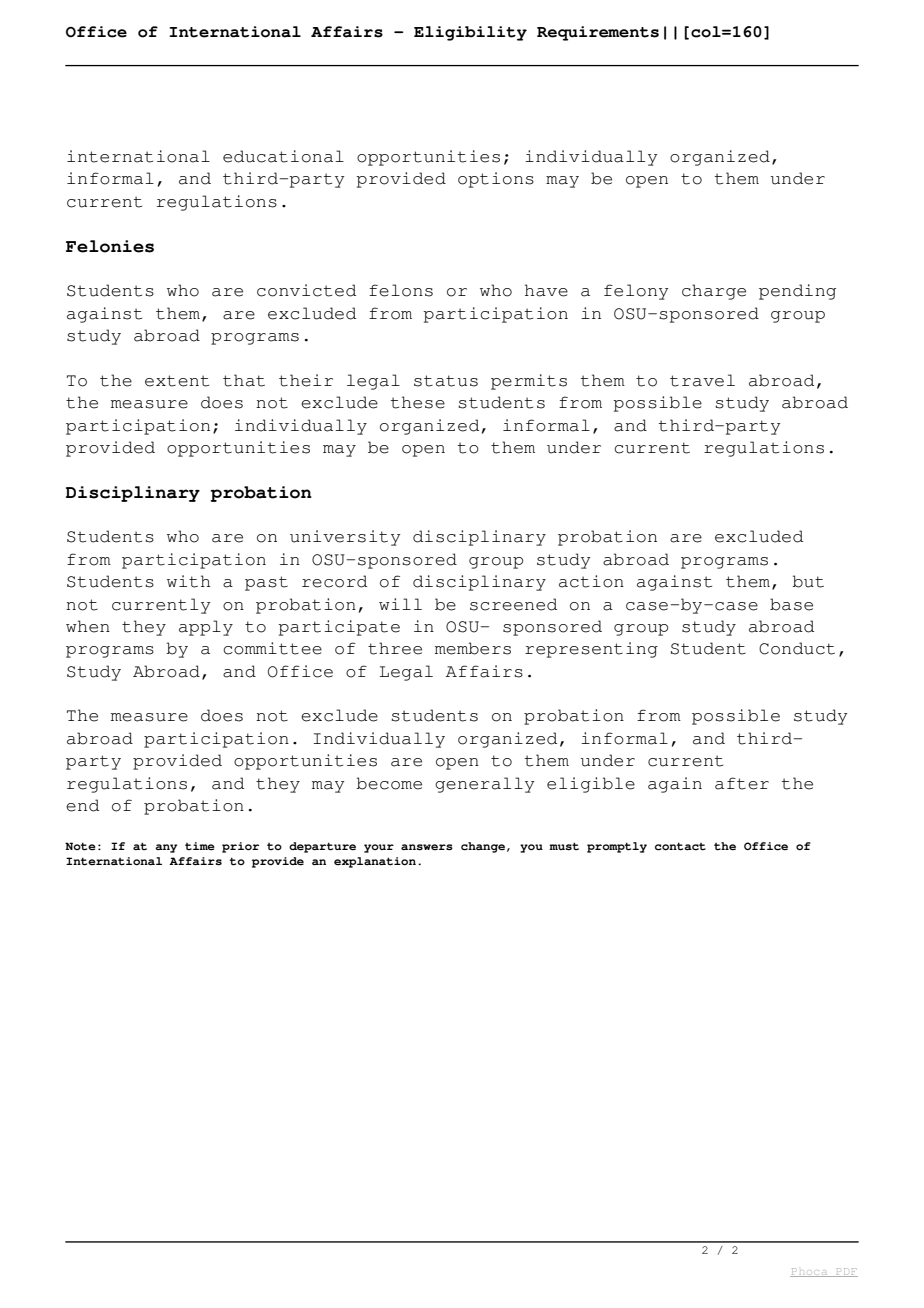 This screenshot has height=1308, width=924. I want to click on answers, so click(427, 847).
